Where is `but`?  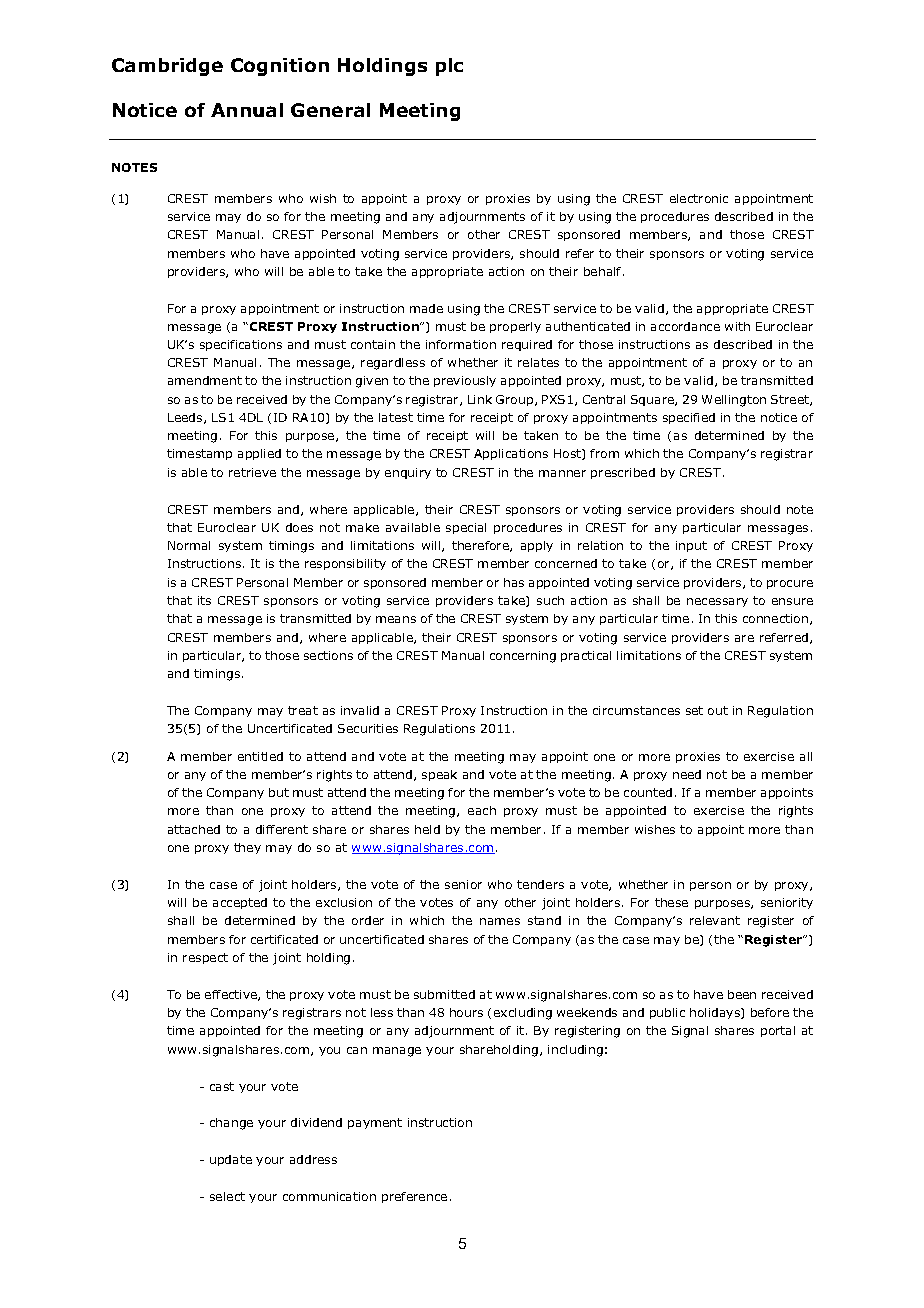 but is located at coordinates (279, 792).
